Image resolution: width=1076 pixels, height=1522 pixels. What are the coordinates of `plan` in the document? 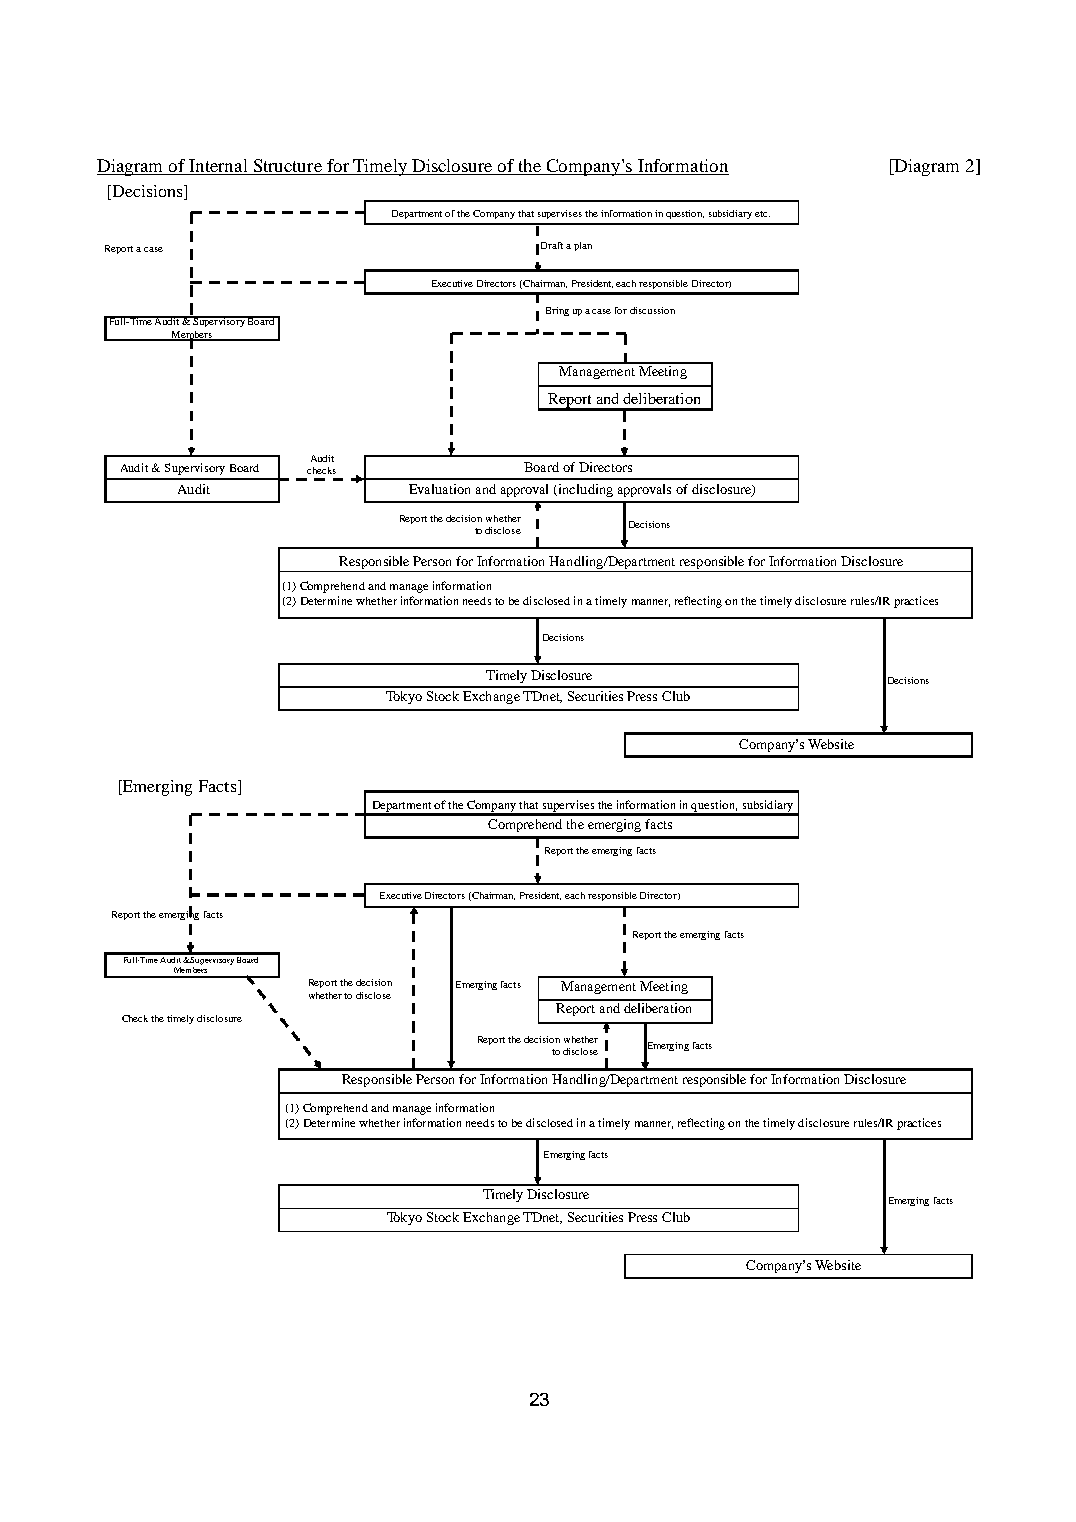 It's located at (583, 246).
